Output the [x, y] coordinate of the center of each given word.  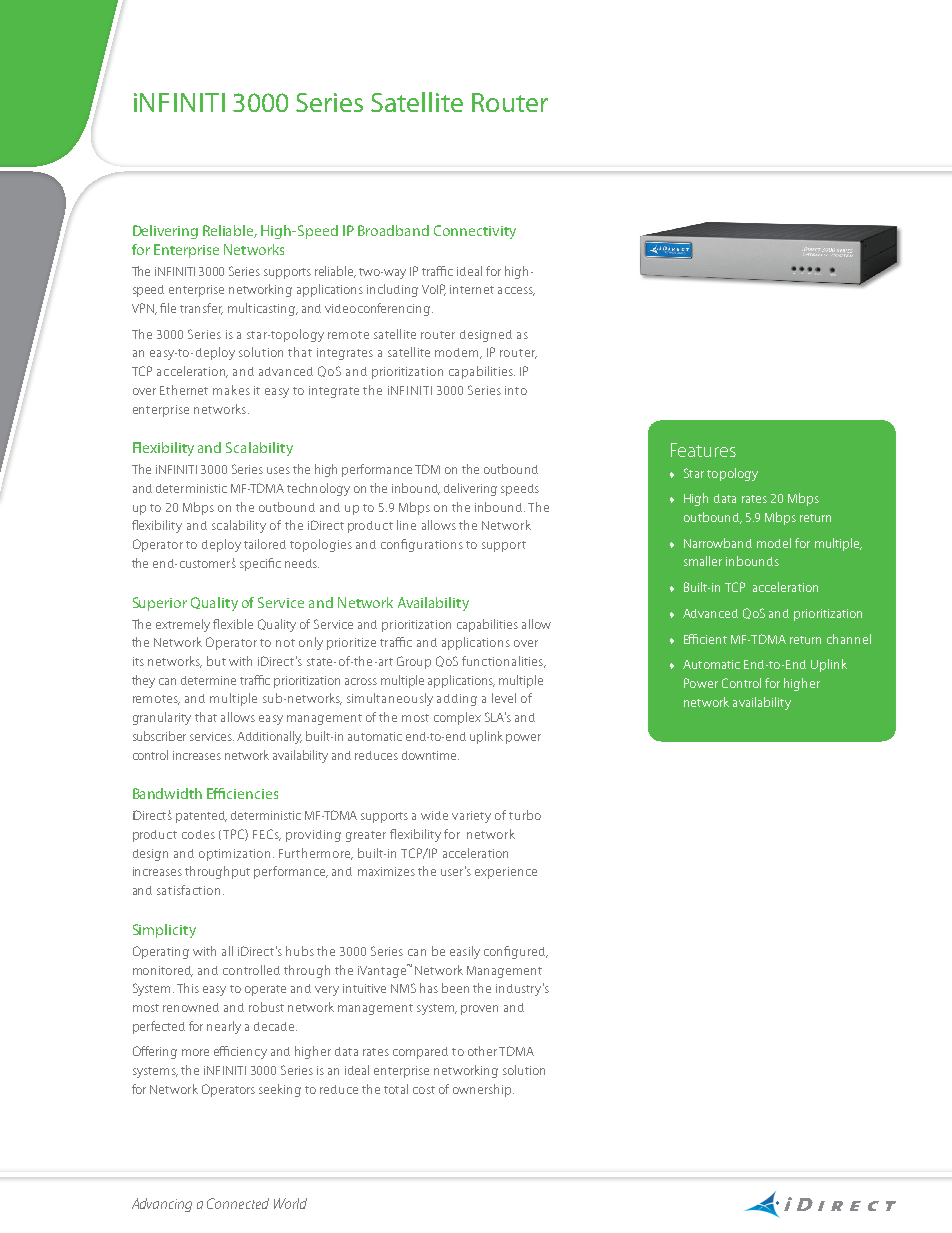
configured [515, 952]
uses [278, 470]
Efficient [705, 639]
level [504, 698]
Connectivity [475, 232]
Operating [161, 952]
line [406, 525]
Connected [238, 1203]
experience [506, 873]
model [774, 543]
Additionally [269, 737]
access [516, 291]
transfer [201, 309]
